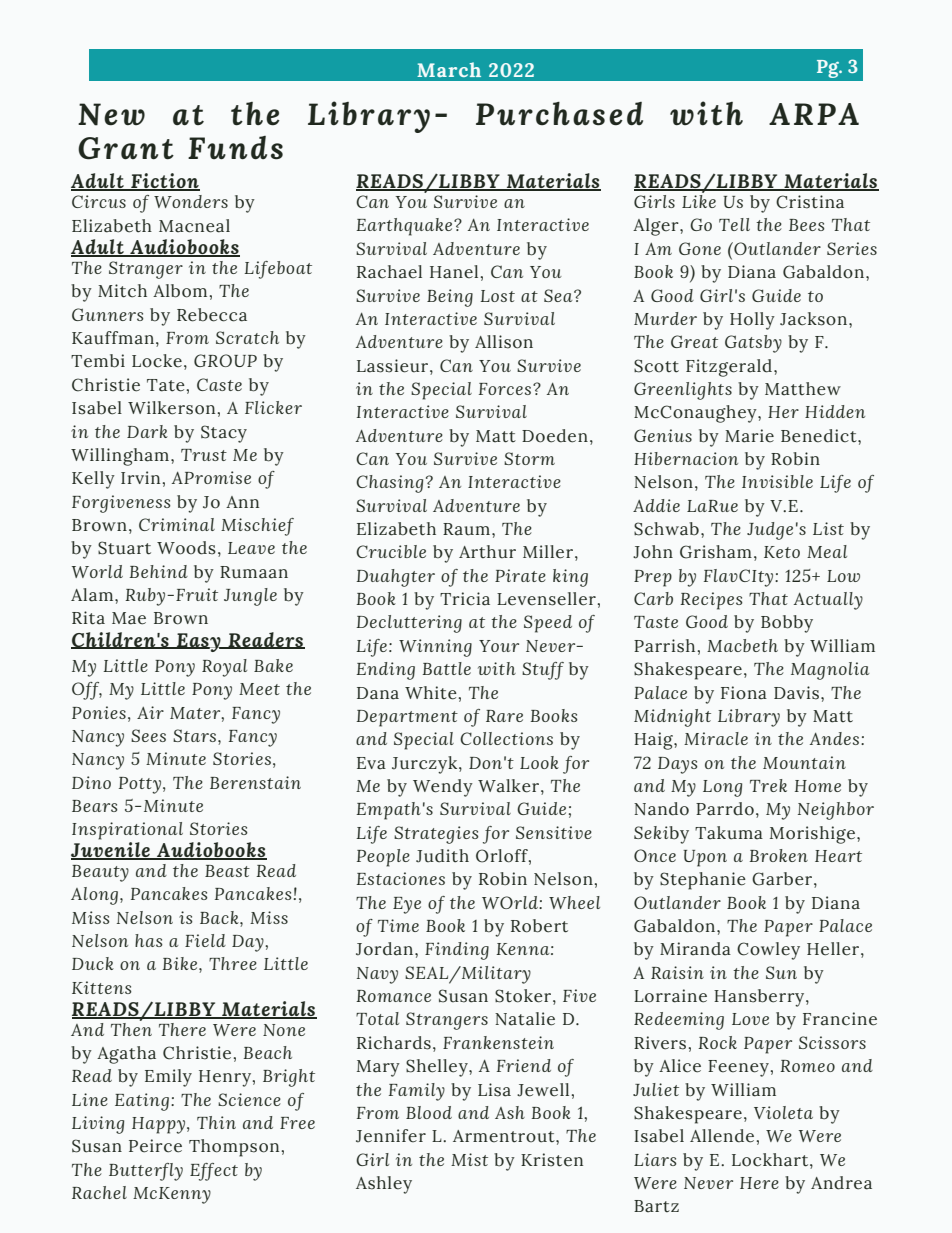 The image size is (952, 1233). I want to click on Lockhart, so click(771, 1160).
